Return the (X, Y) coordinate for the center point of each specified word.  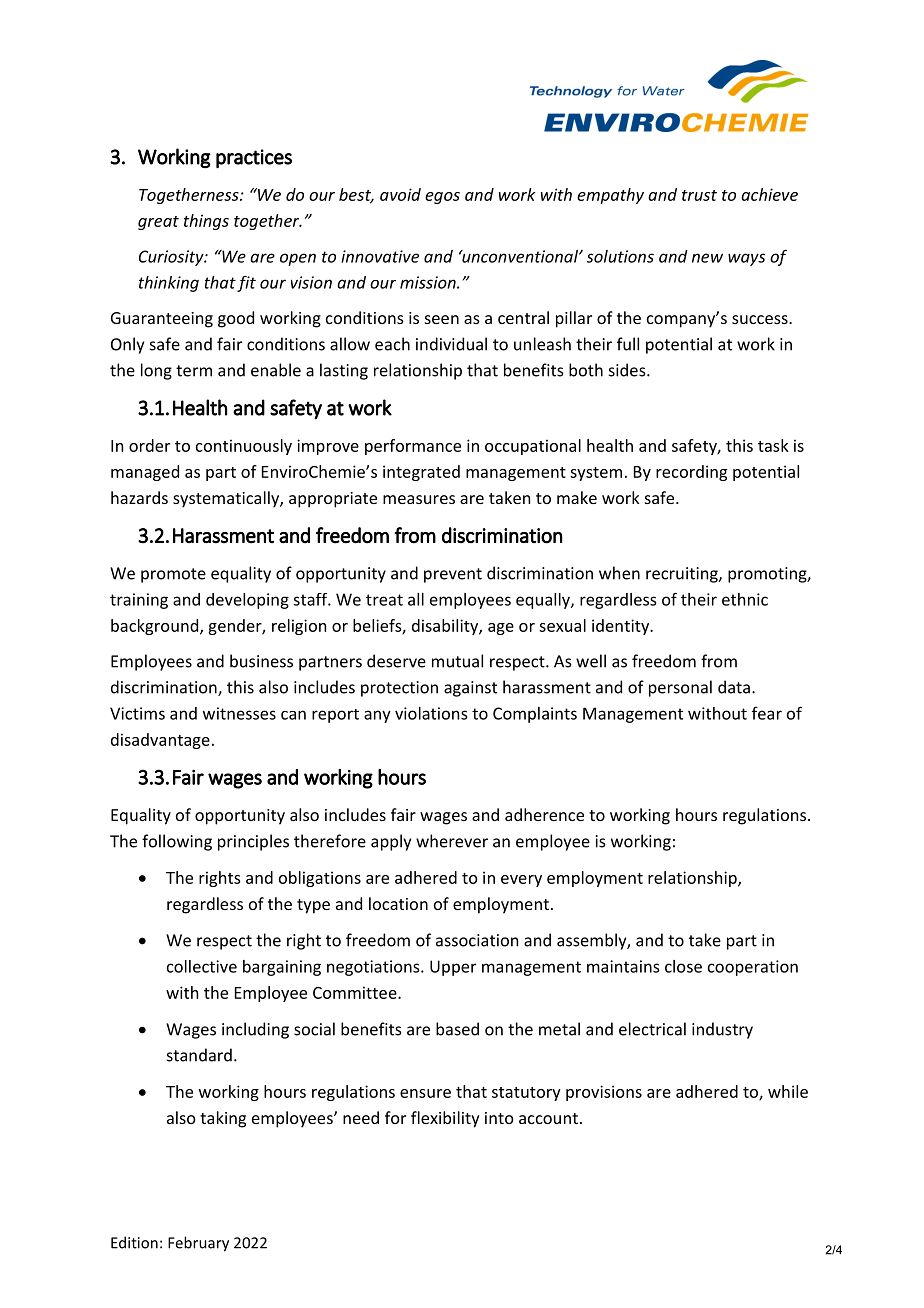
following (177, 842)
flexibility (445, 1119)
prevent (453, 575)
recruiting (683, 575)
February (198, 1244)
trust (699, 195)
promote (173, 575)
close (683, 966)
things (206, 222)
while (788, 1091)
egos (442, 198)
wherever (452, 841)
